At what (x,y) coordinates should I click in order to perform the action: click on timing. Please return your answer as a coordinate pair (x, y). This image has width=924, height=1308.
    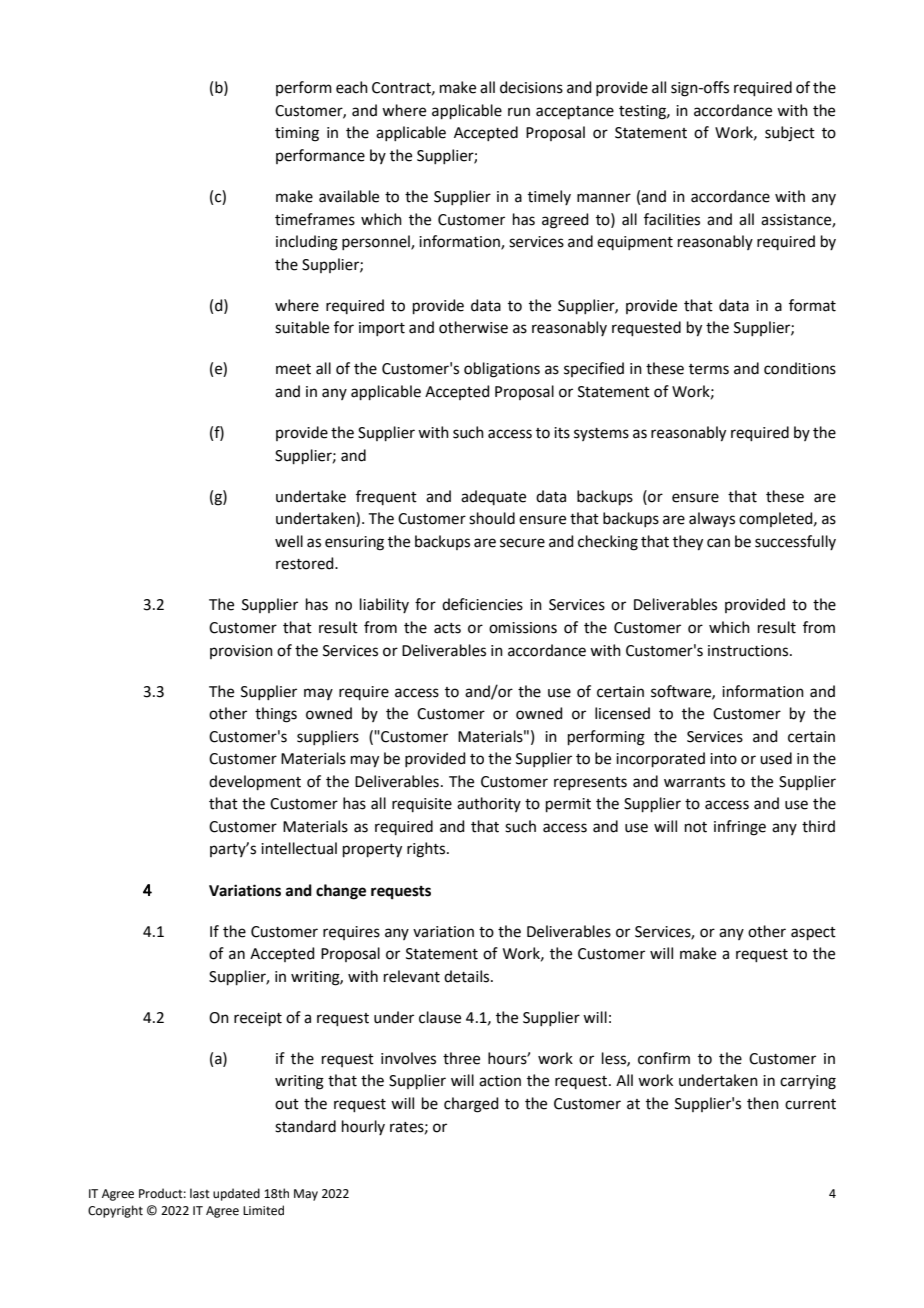
    Looking at the image, I should click on (297, 134).
